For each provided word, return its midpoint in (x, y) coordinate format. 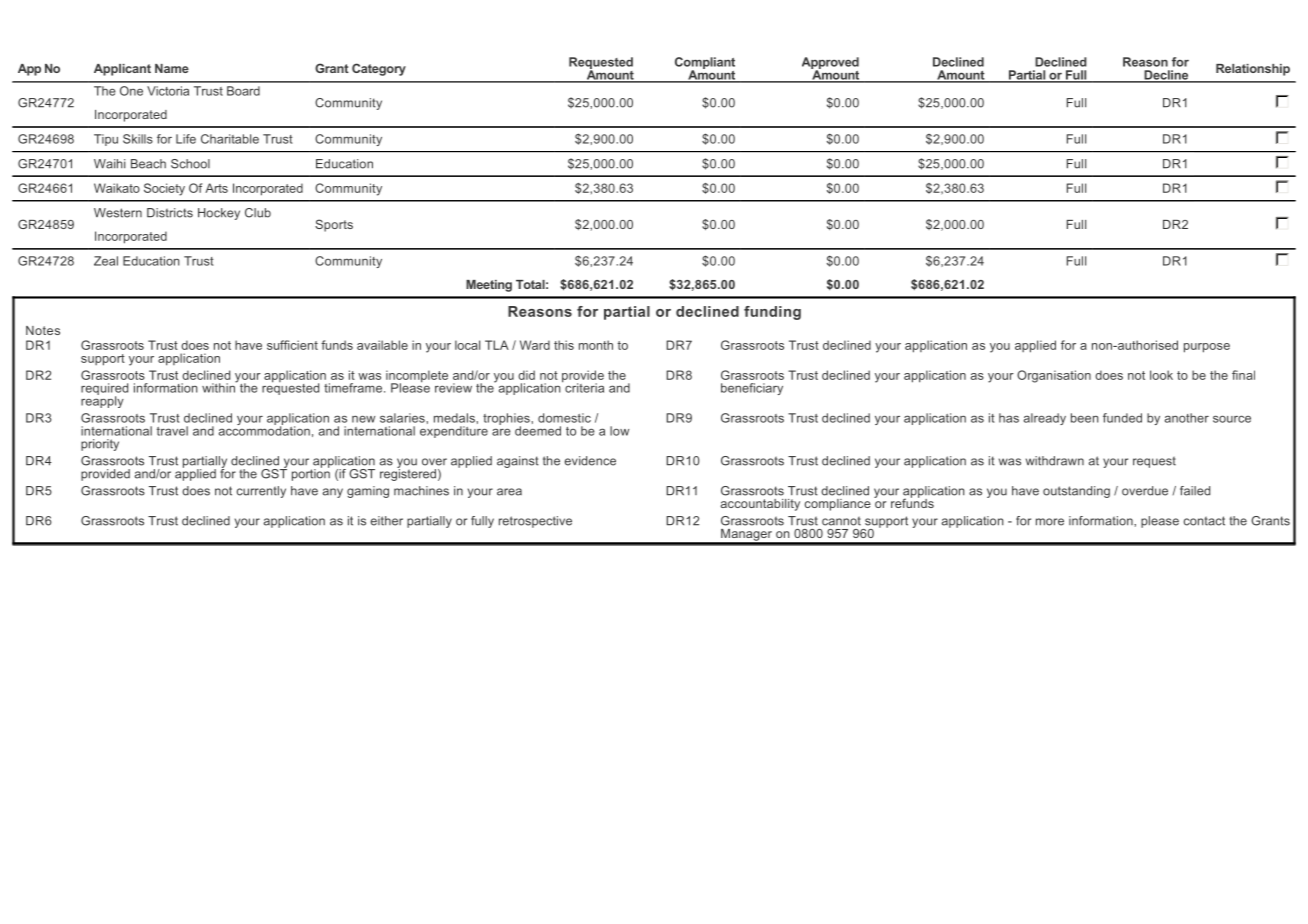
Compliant (705, 64)
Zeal (106, 261)
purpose (1207, 348)
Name (172, 68)
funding (772, 313)
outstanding (1076, 492)
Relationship (1253, 70)
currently (261, 492)
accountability (760, 505)
